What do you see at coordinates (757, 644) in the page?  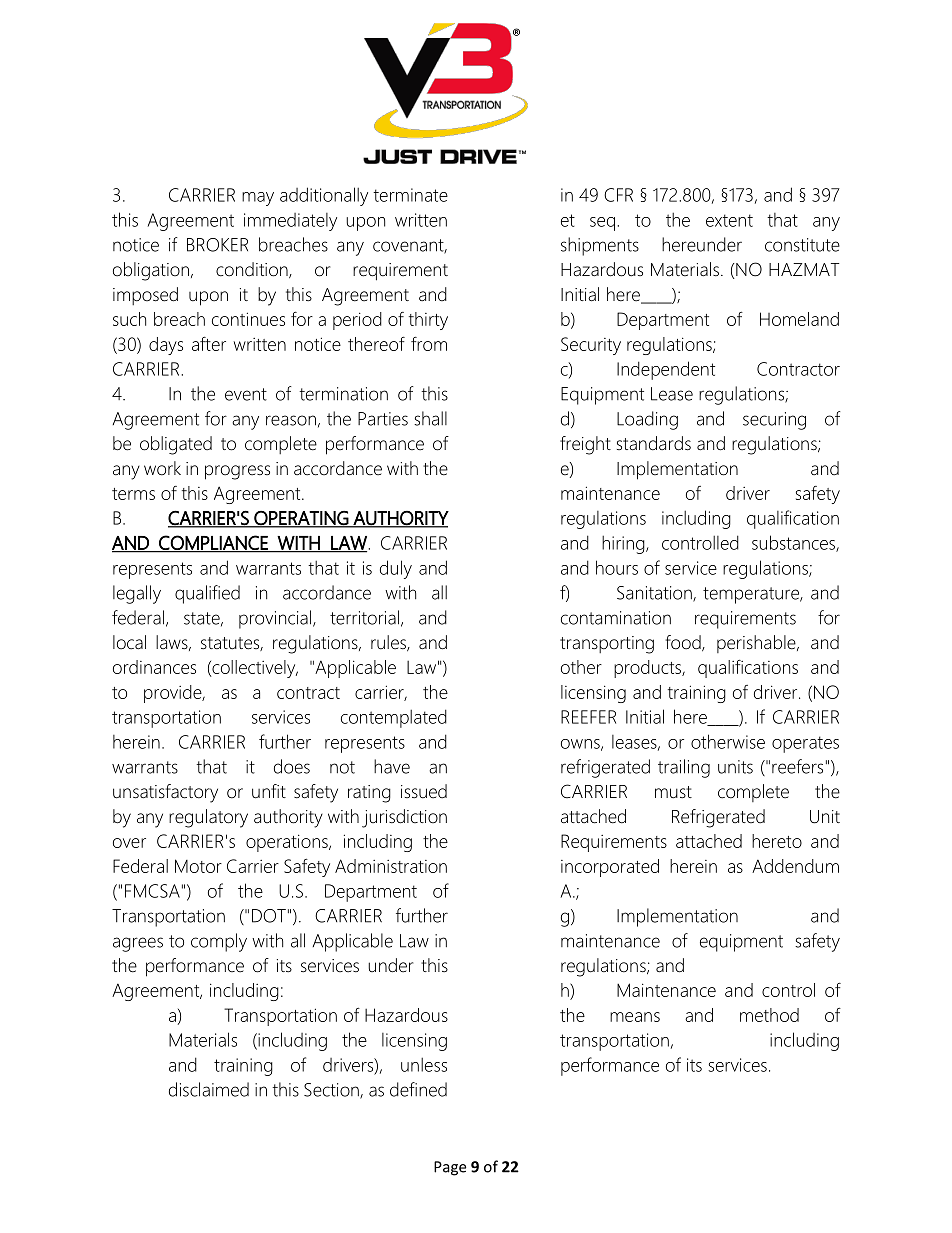 I see `perishable` at bounding box center [757, 644].
